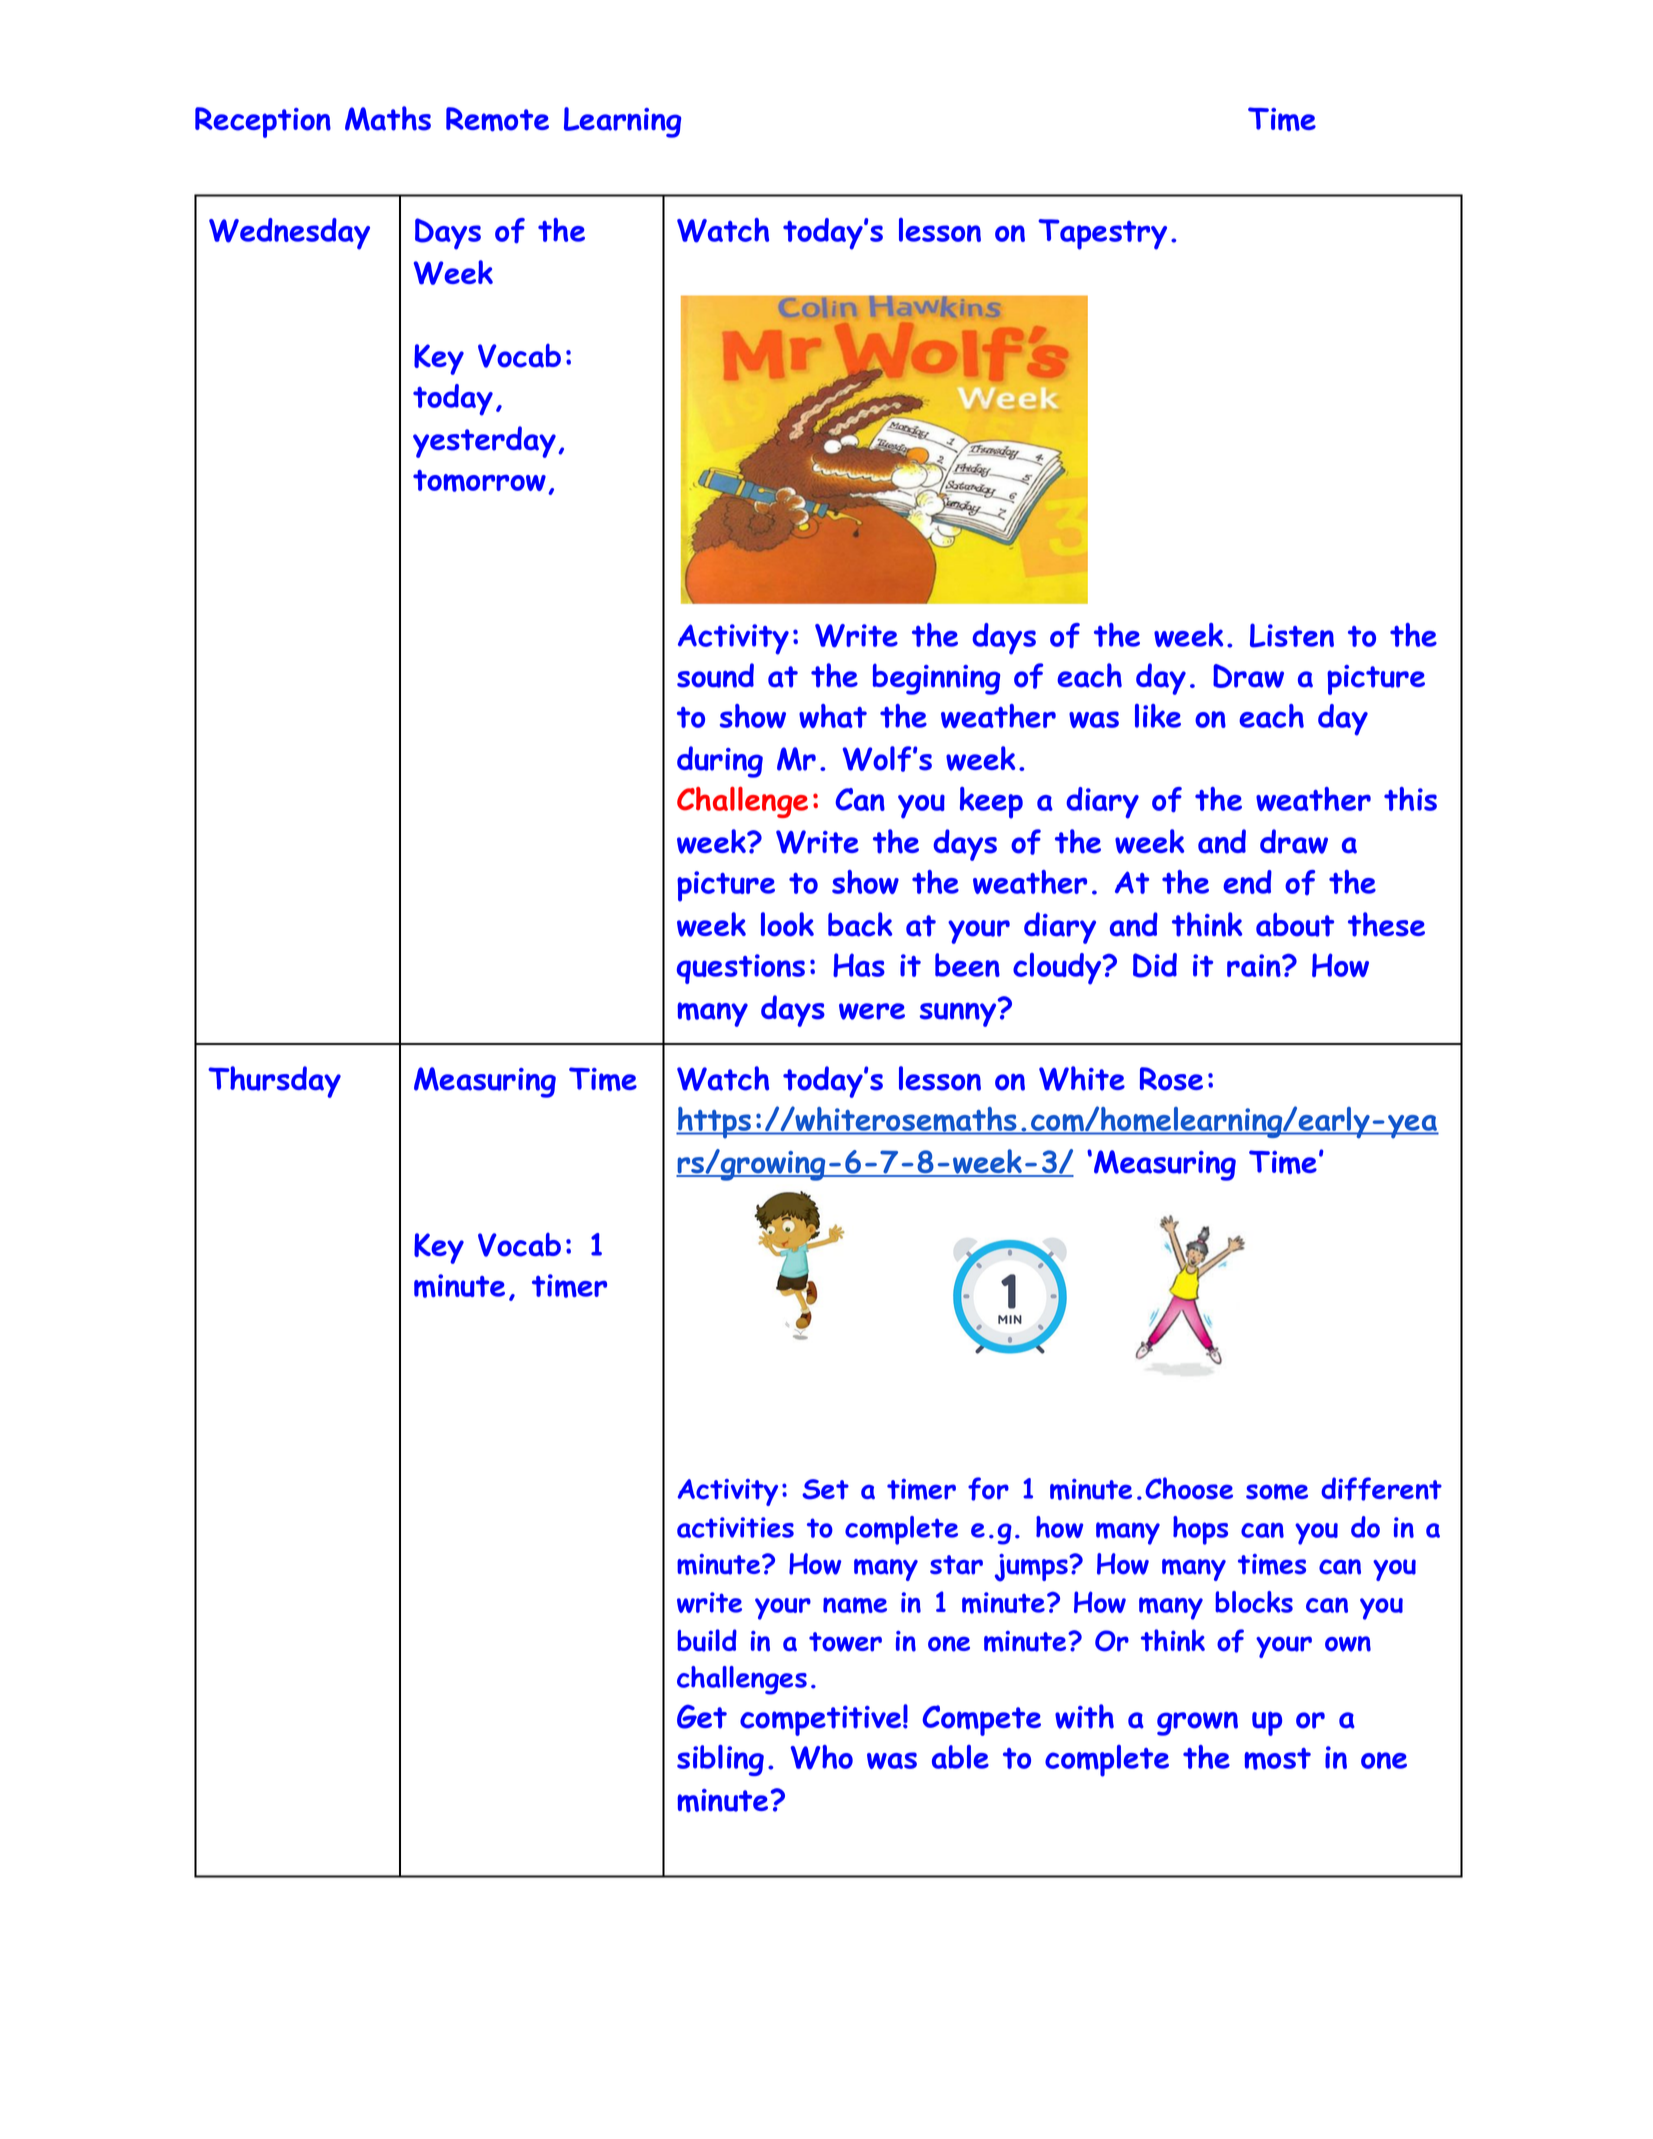 This document has height=2139, width=1653. What do you see at coordinates (1158, 716) in the document?
I see `like` at bounding box center [1158, 716].
